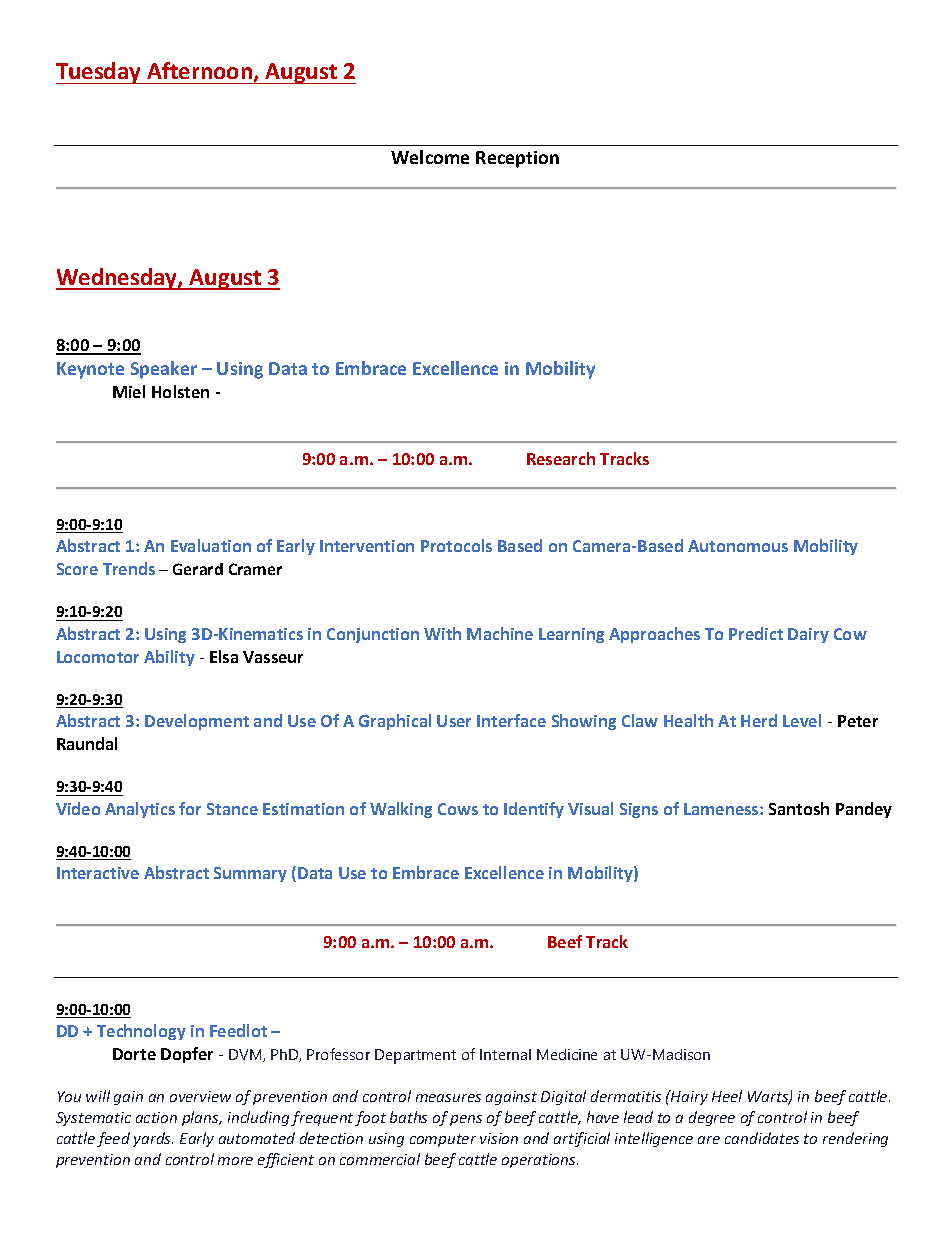 The image size is (952, 1233). Describe the element at coordinates (100, 73) in the page. I see `Tuesday` at that location.
